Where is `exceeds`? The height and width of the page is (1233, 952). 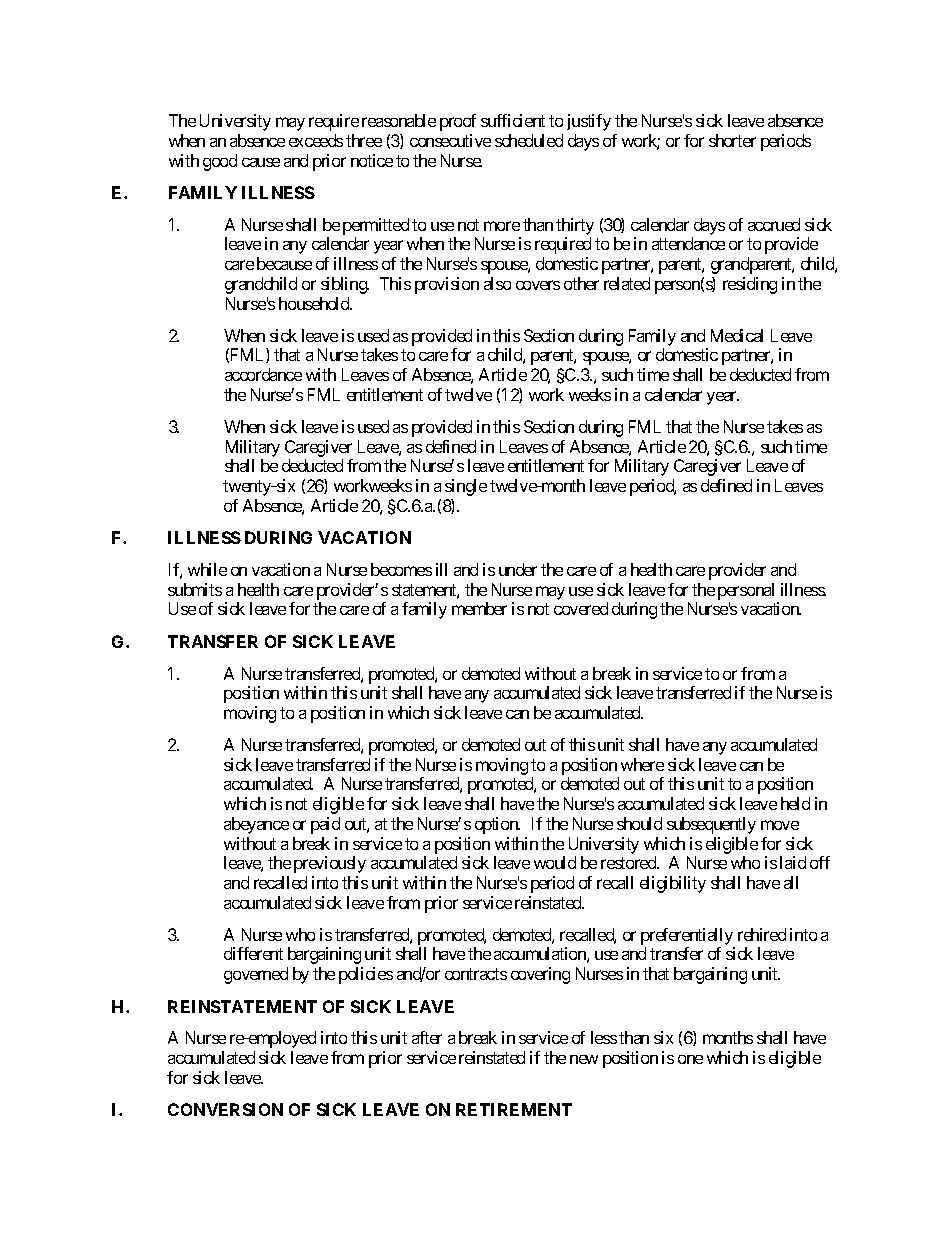 exceeds is located at coordinates (316, 140).
